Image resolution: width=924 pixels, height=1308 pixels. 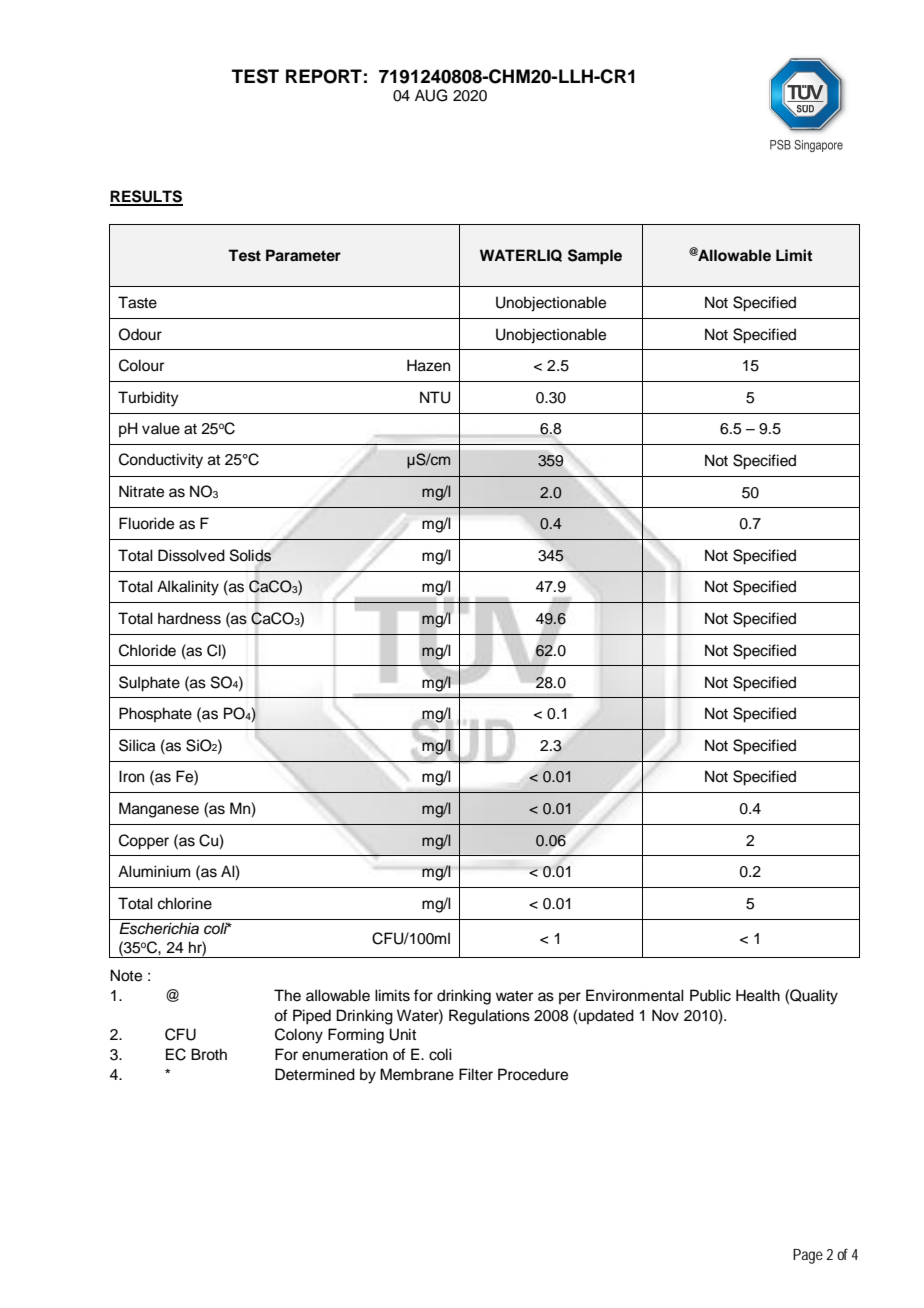 I want to click on Solids, so click(x=250, y=556).
